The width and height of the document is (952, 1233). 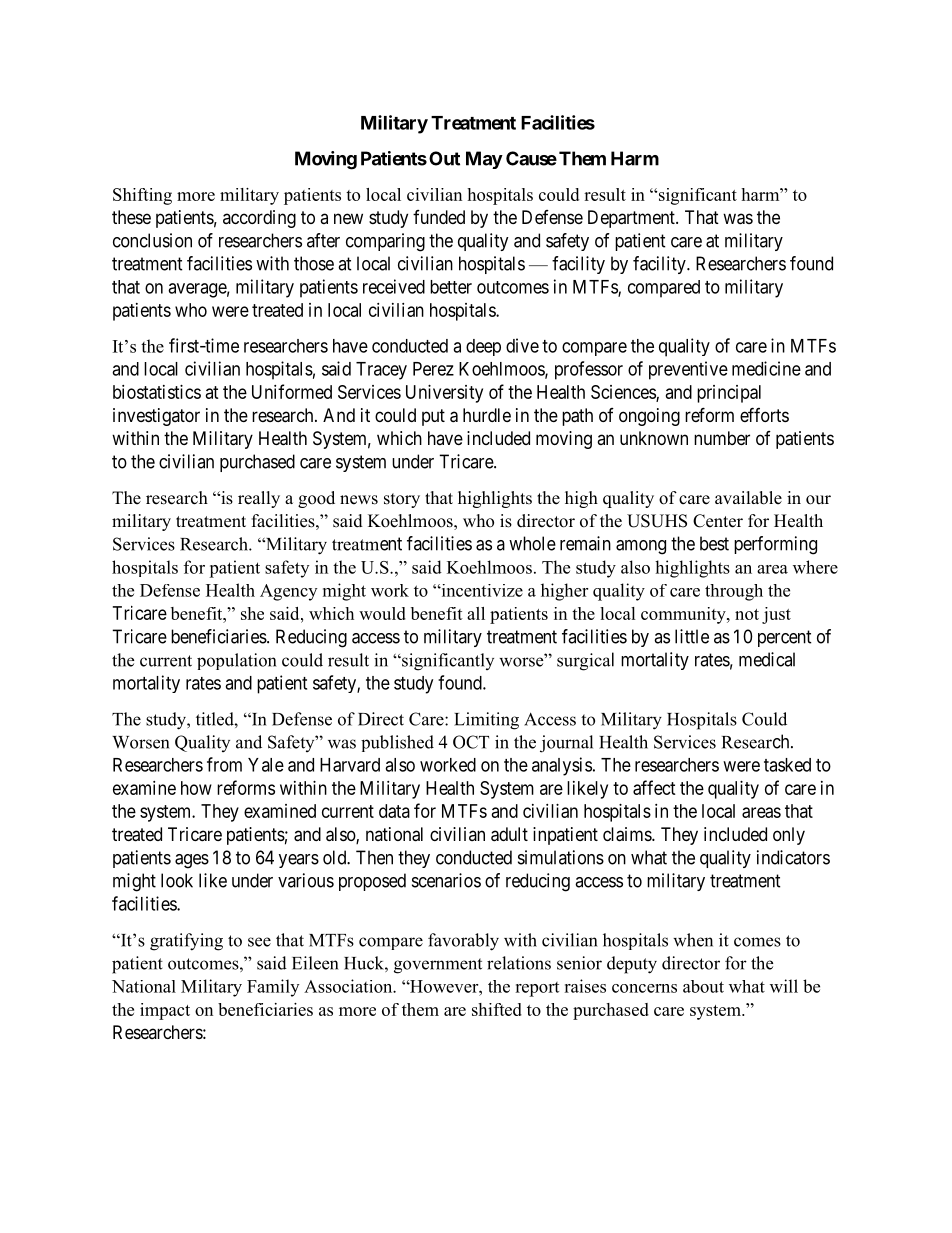 I want to click on Agency, so click(x=288, y=592).
